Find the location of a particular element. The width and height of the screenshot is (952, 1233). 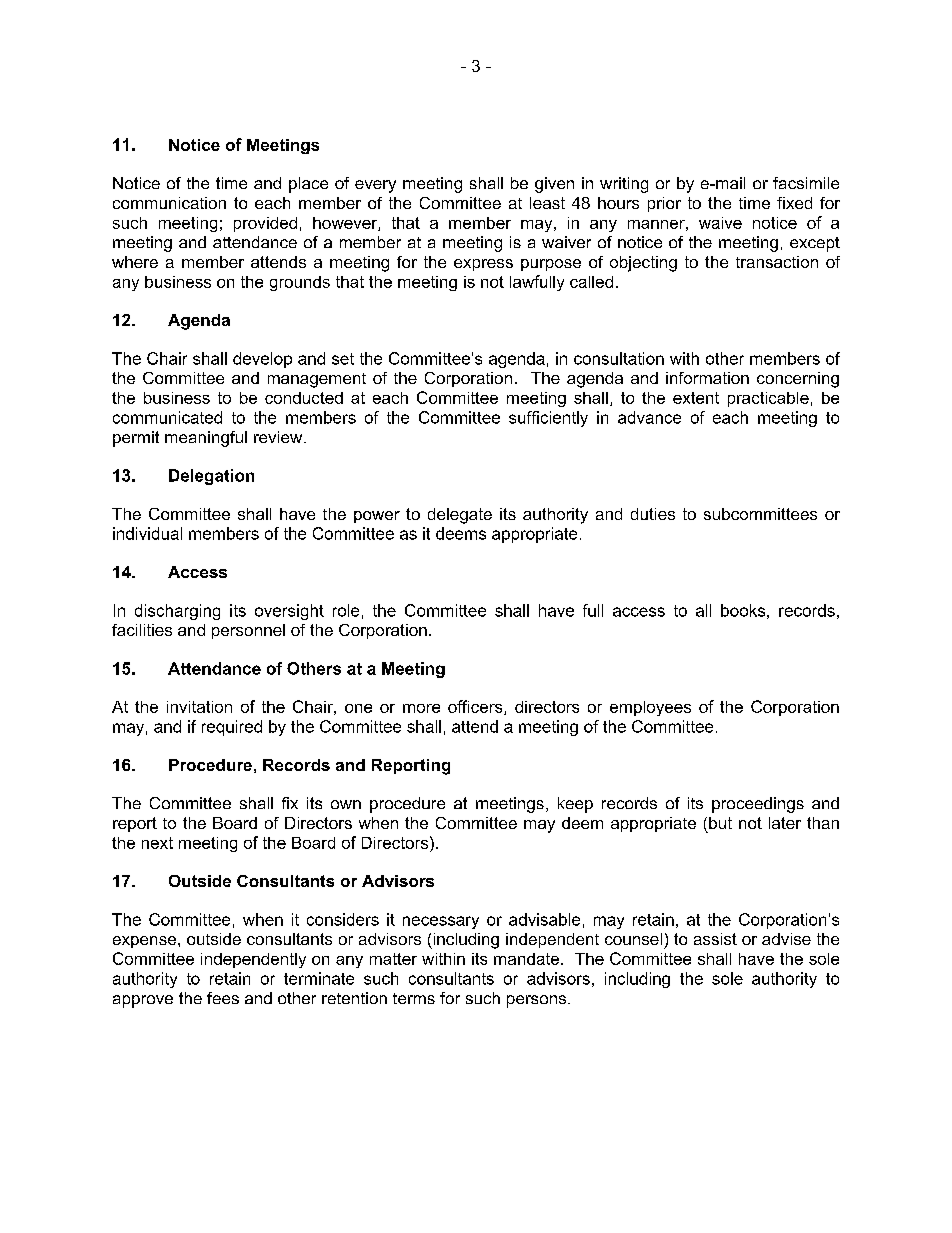

communication is located at coordinates (169, 203).
